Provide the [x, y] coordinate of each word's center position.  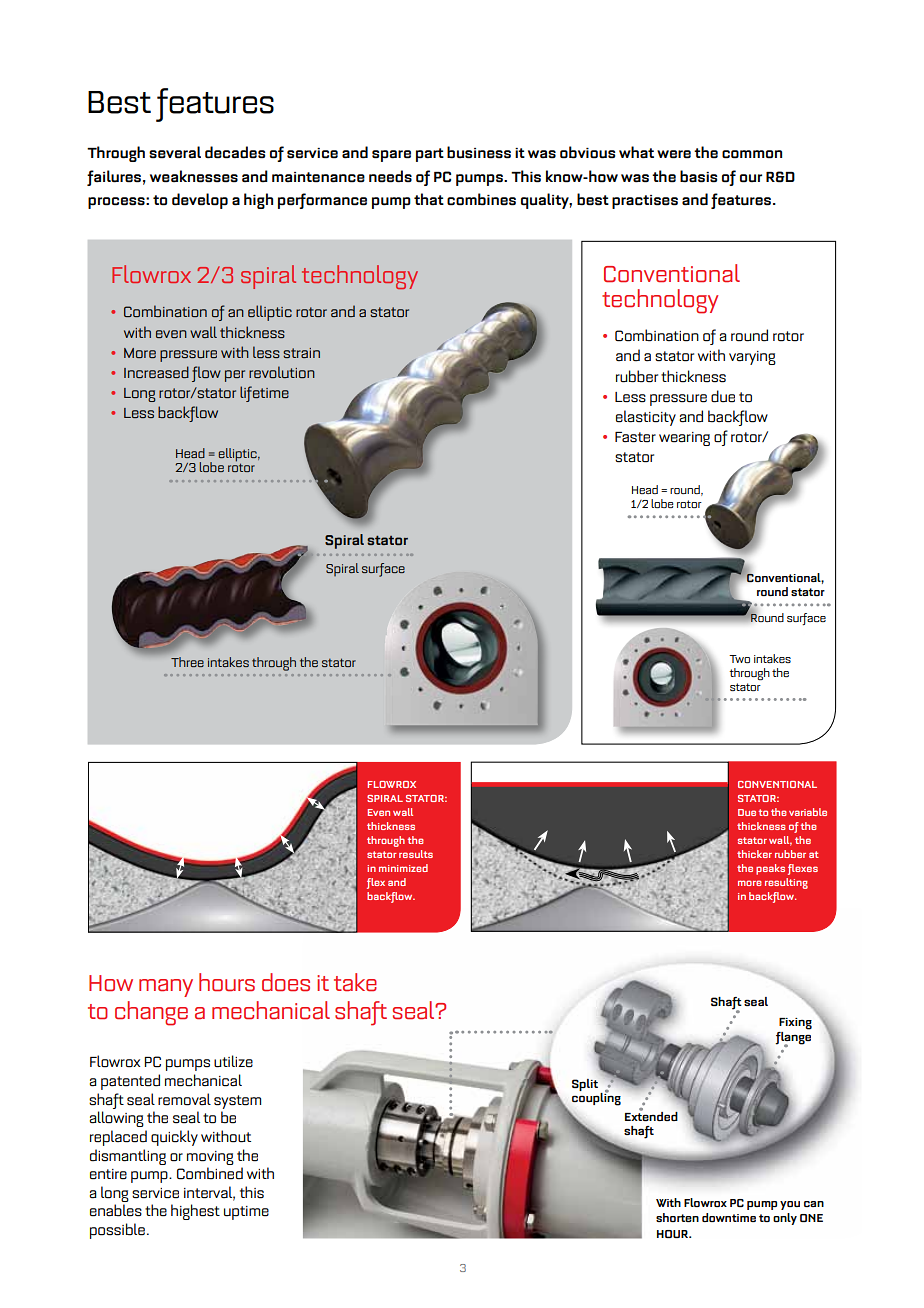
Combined [210, 1173]
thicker [754, 854]
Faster [635, 437]
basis [698, 176]
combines [481, 199]
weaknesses [194, 176]
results [416, 854]
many [166, 988]
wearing [684, 439]
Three [187, 662]
